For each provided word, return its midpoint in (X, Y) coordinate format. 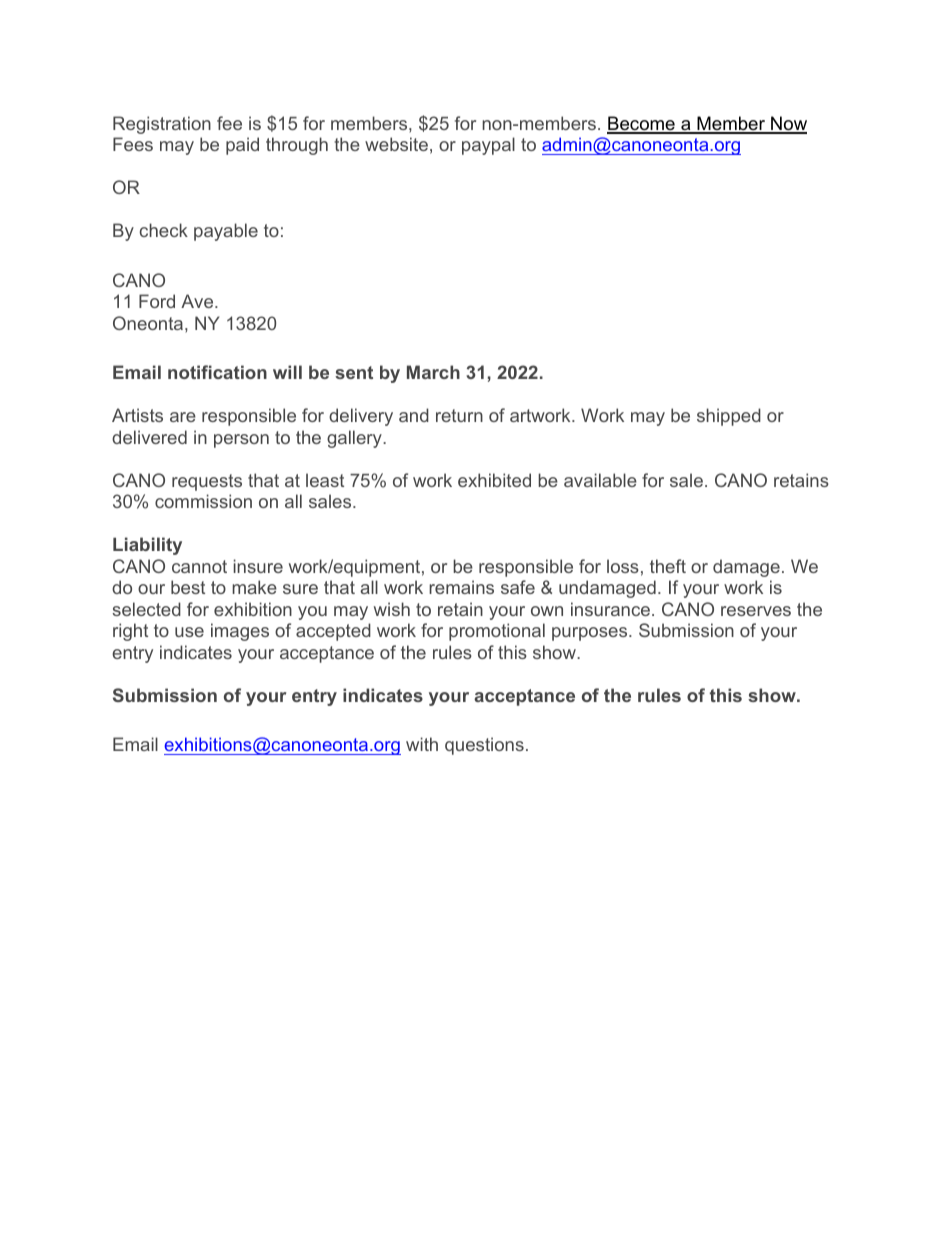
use (189, 632)
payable (226, 232)
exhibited (494, 480)
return (459, 415)
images (240, 632)
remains (461, 587)
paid (242, 146)
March (433, 372)
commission (203, 501)
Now (788, 124)
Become (642, 124)
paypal (488, 146)
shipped (729, 417)
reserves (756, 611)
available (600, 480)
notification (217, 372)
